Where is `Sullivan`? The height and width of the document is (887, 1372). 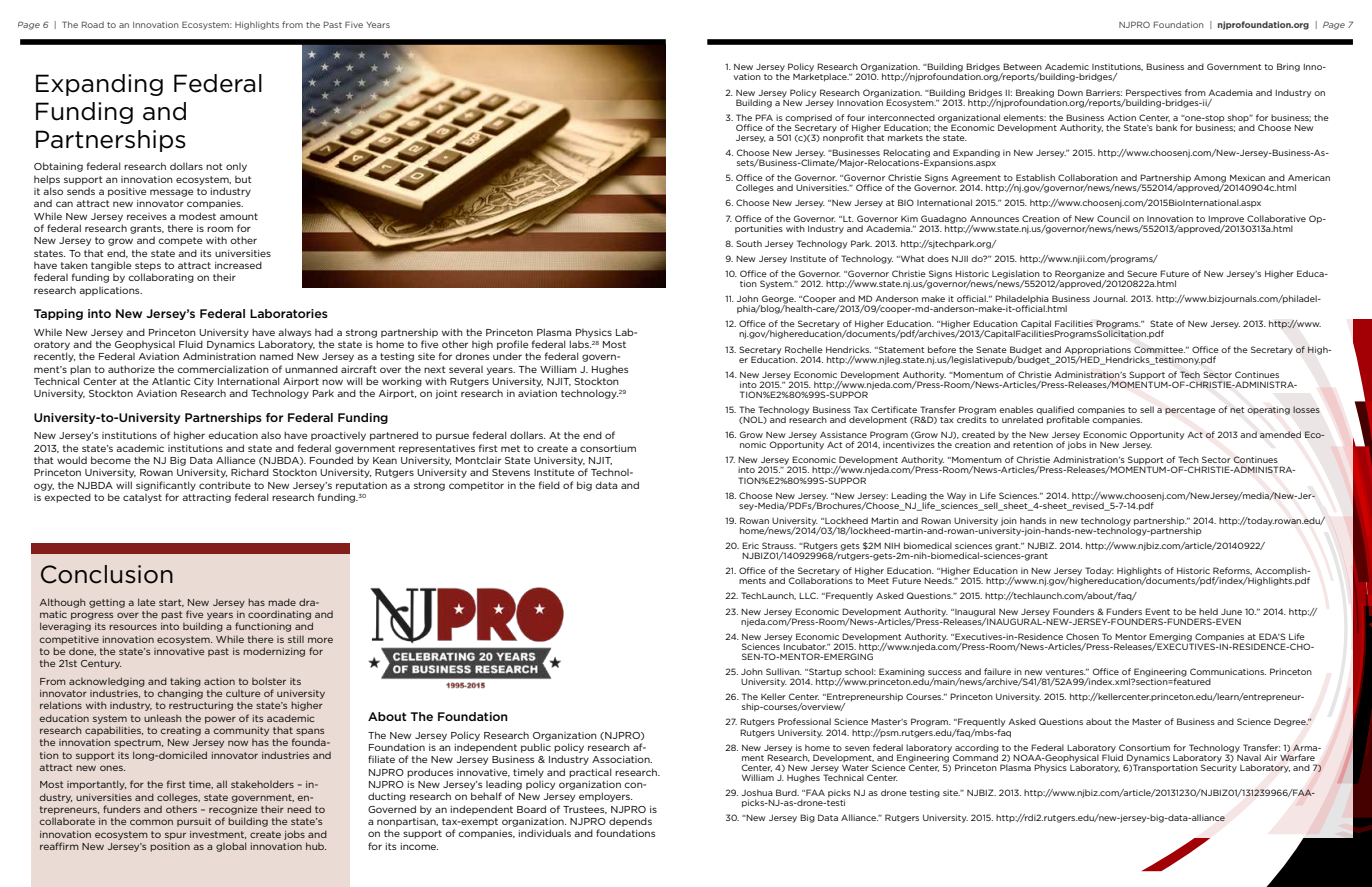
Sullivan is located at coordinates (784, 671).
